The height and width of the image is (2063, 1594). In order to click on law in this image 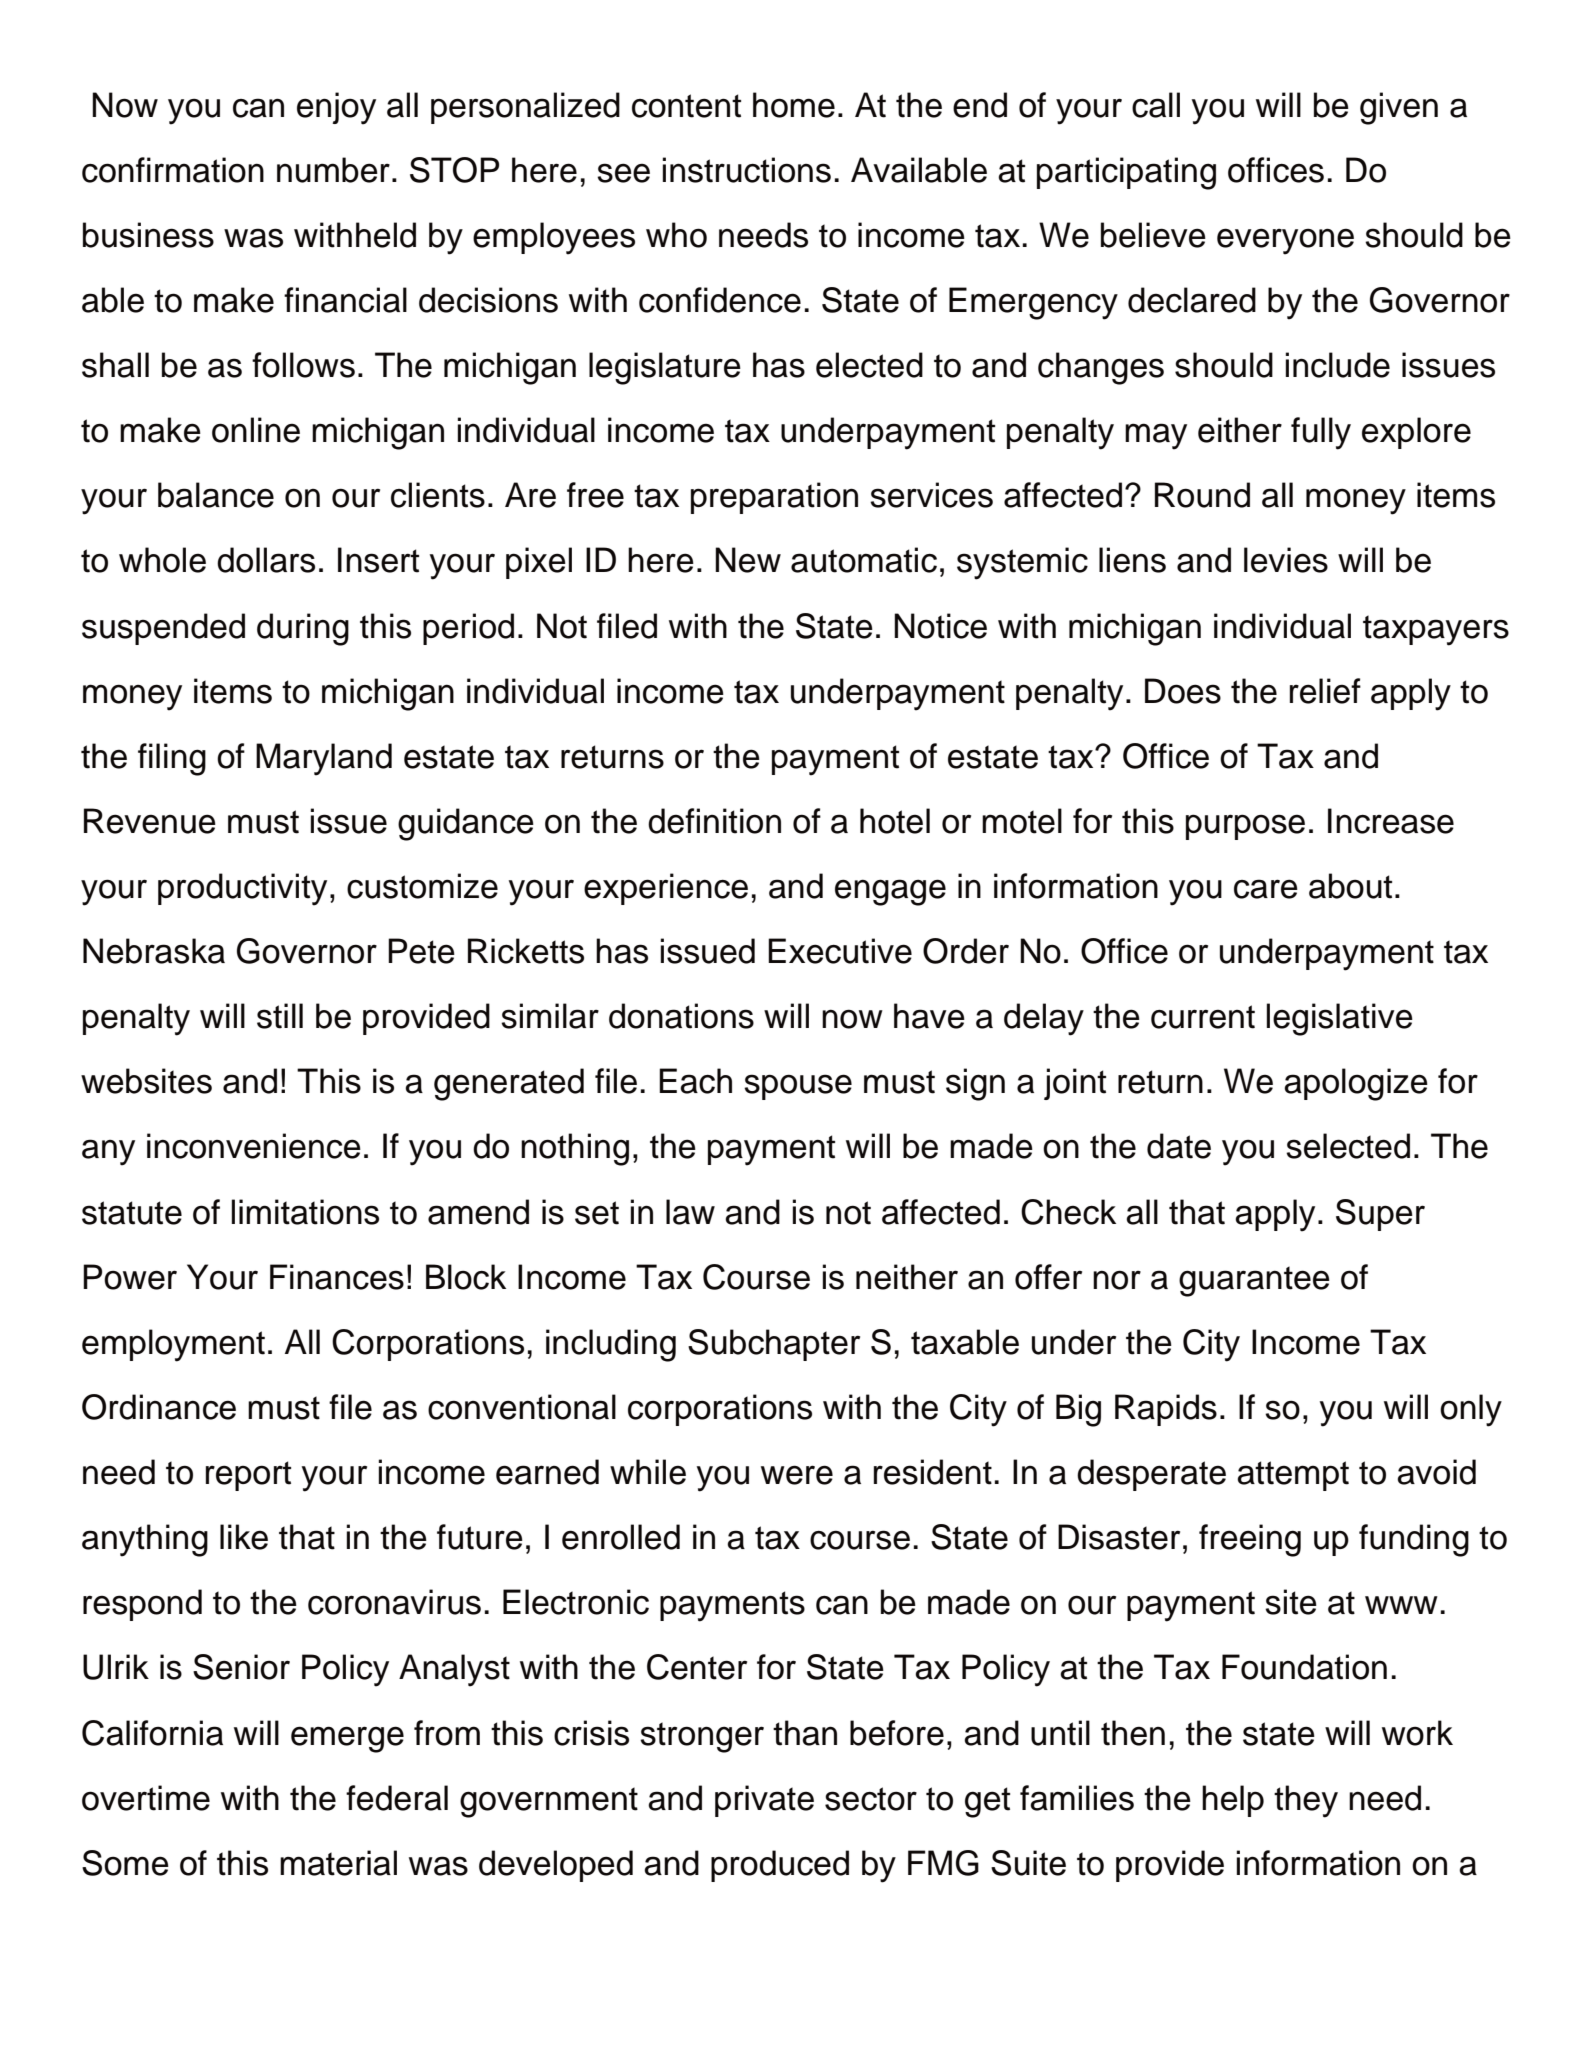, I will do `click(690, 1212)`.
